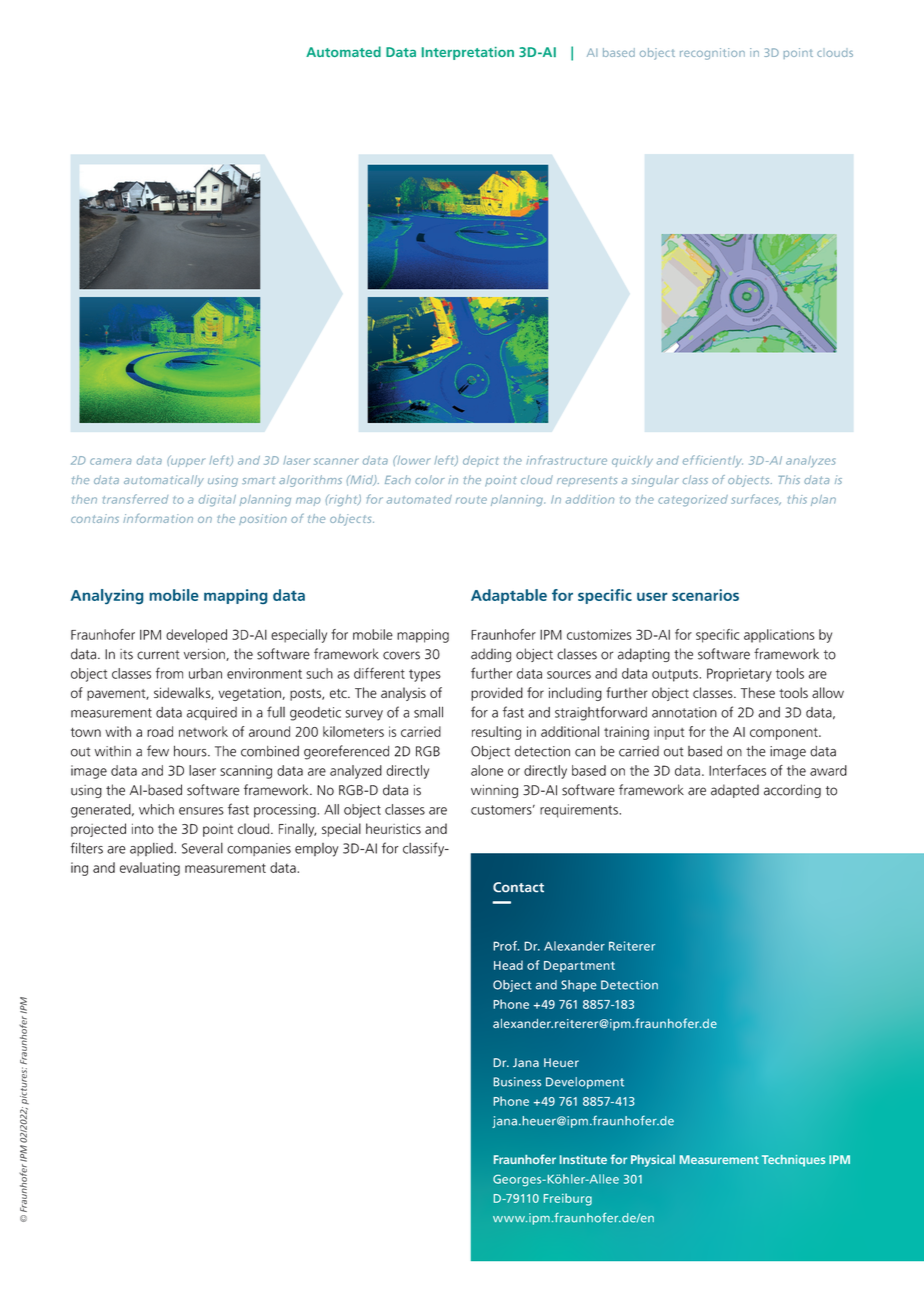 The height and width of the page is (1308, 924). What do you see at coordinates (150, 869) in the page?
I see `evaluating` at bounding box center [150, 869].
